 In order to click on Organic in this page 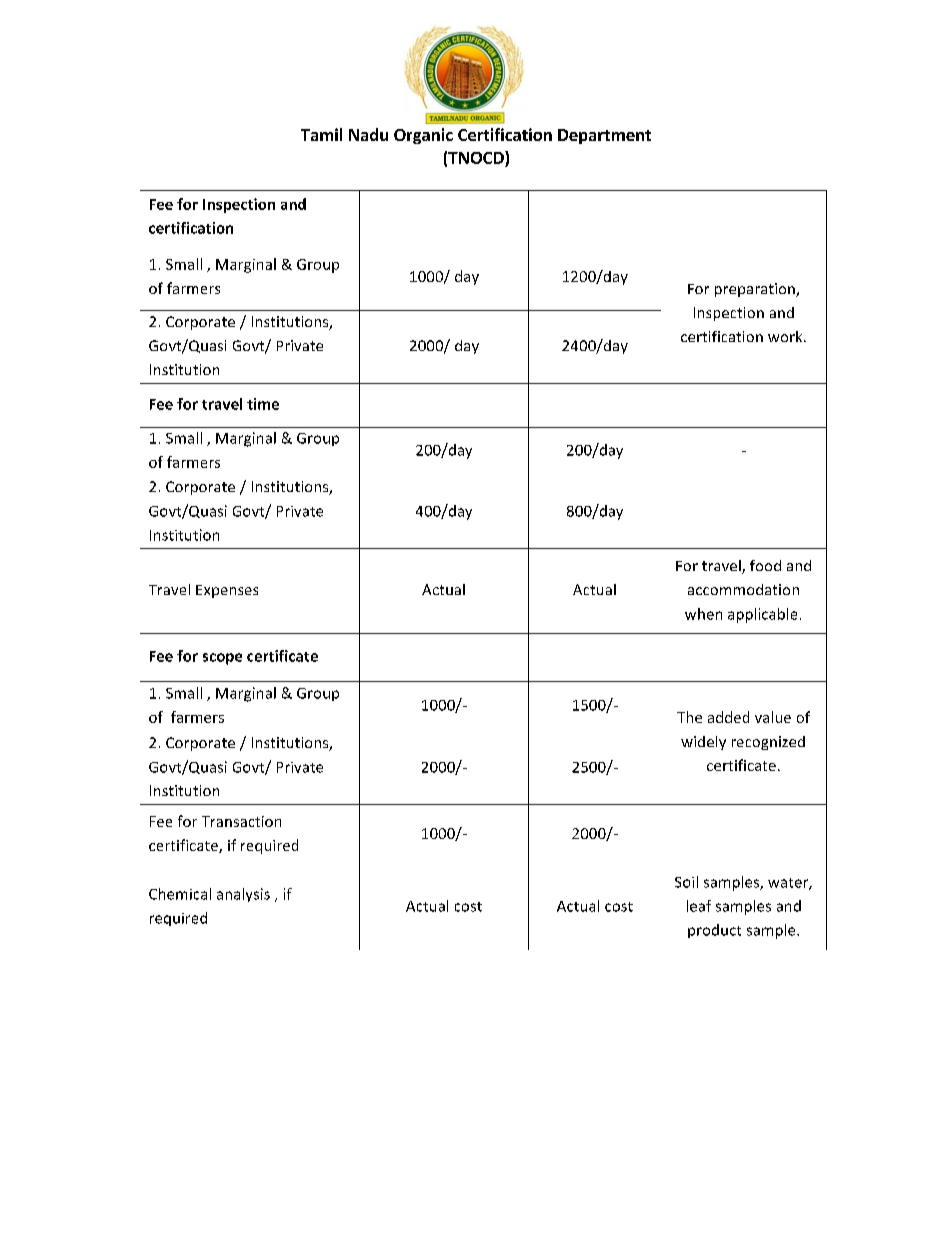, I will do `click(423, 136)`.
